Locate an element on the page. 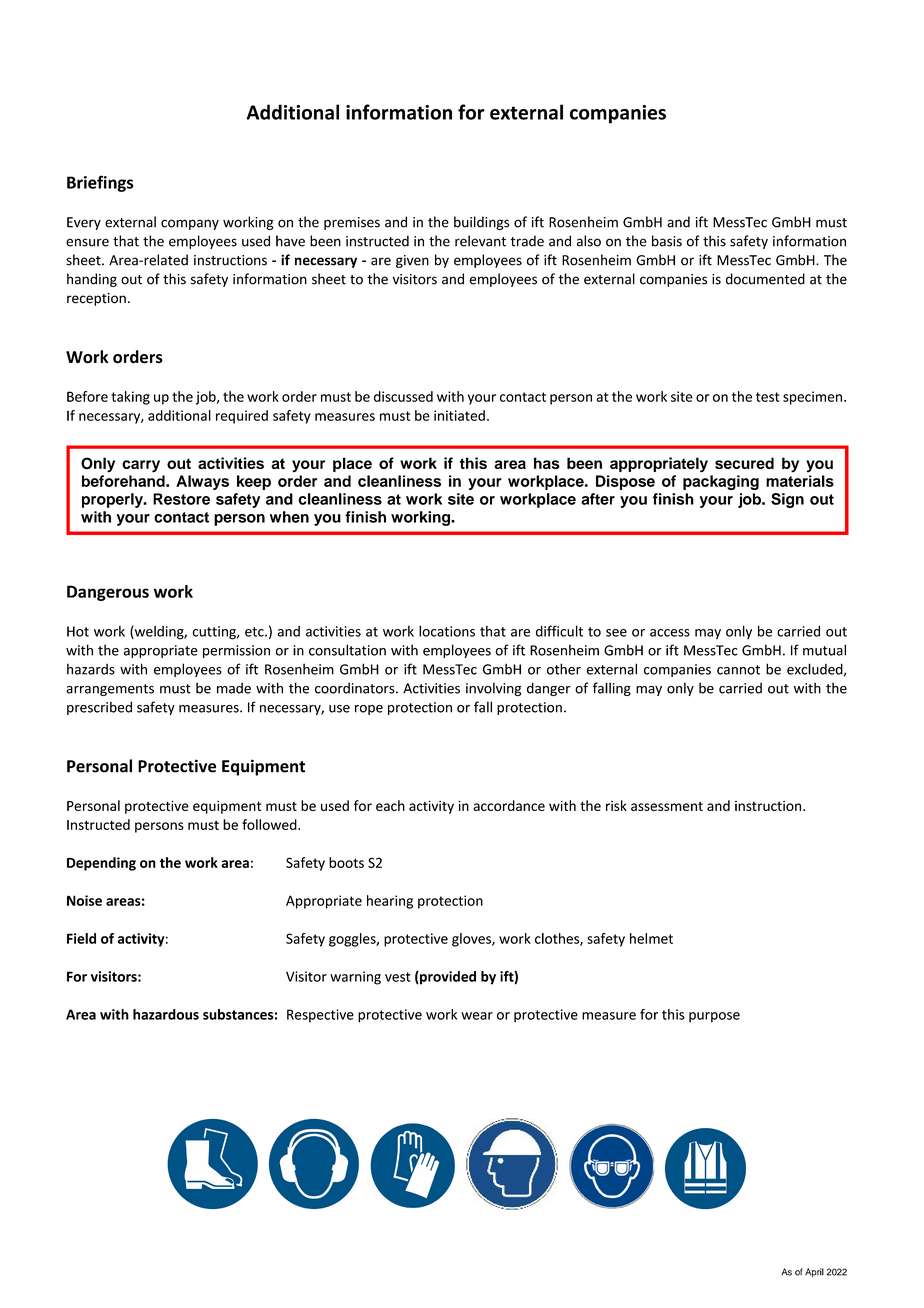 This page has height=1308, width=924. basis is located at coordinates (667, 241).
